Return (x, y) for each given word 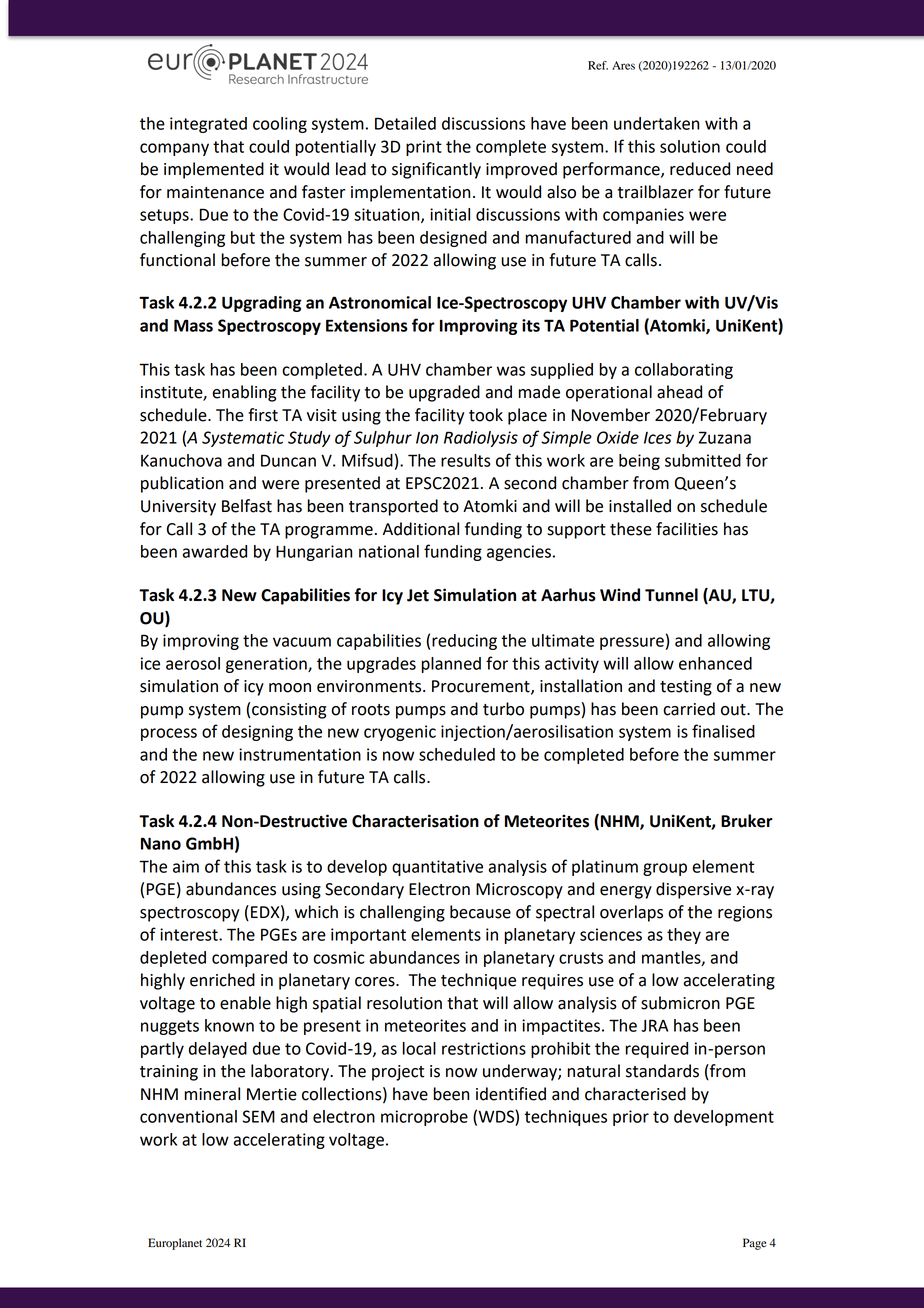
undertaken (656, 123)
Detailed (405, 123)
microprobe (424, 1118)
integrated (208, 125)
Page (755, 1244)
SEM (258, 1116)
